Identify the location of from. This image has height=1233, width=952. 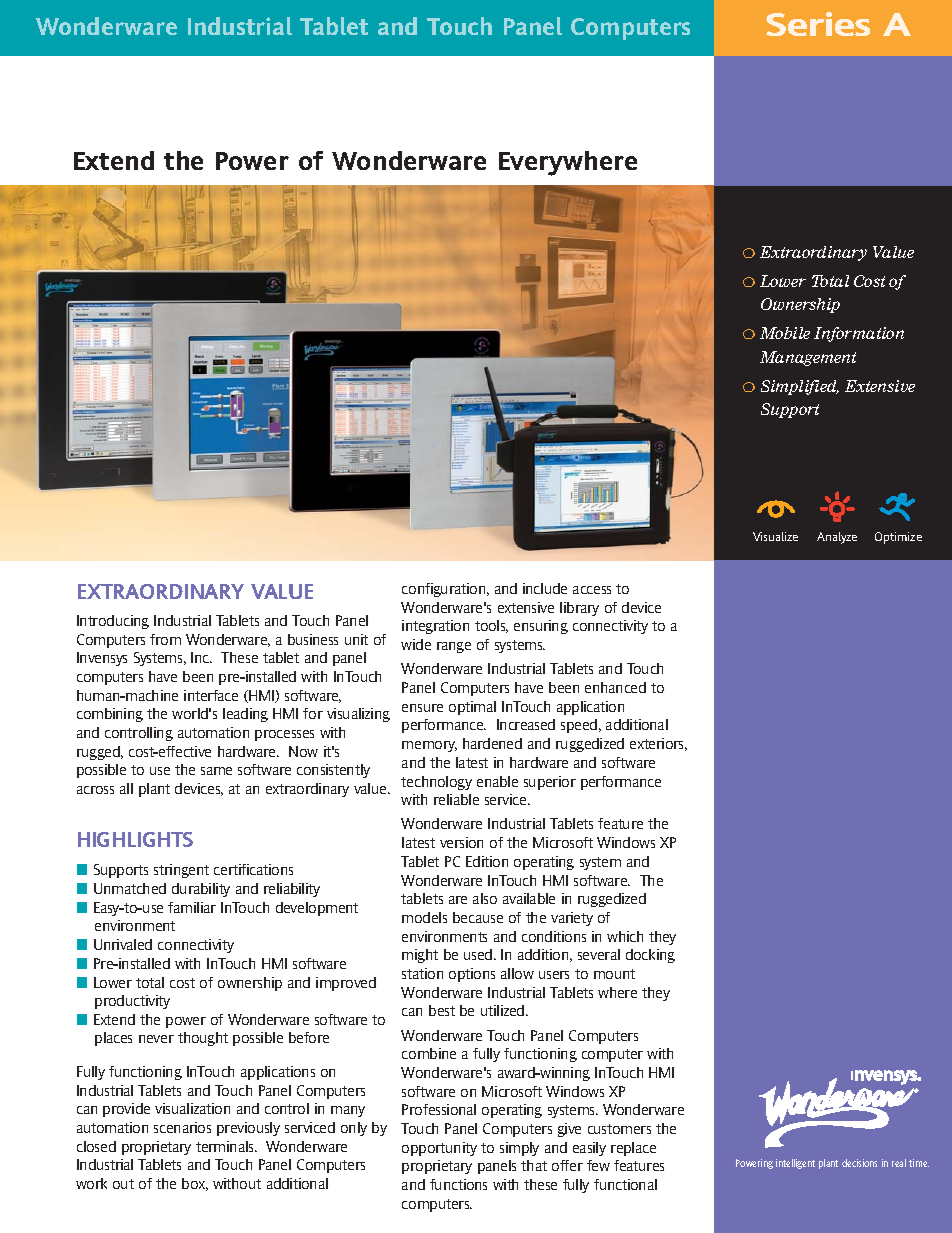
(165, 639).
